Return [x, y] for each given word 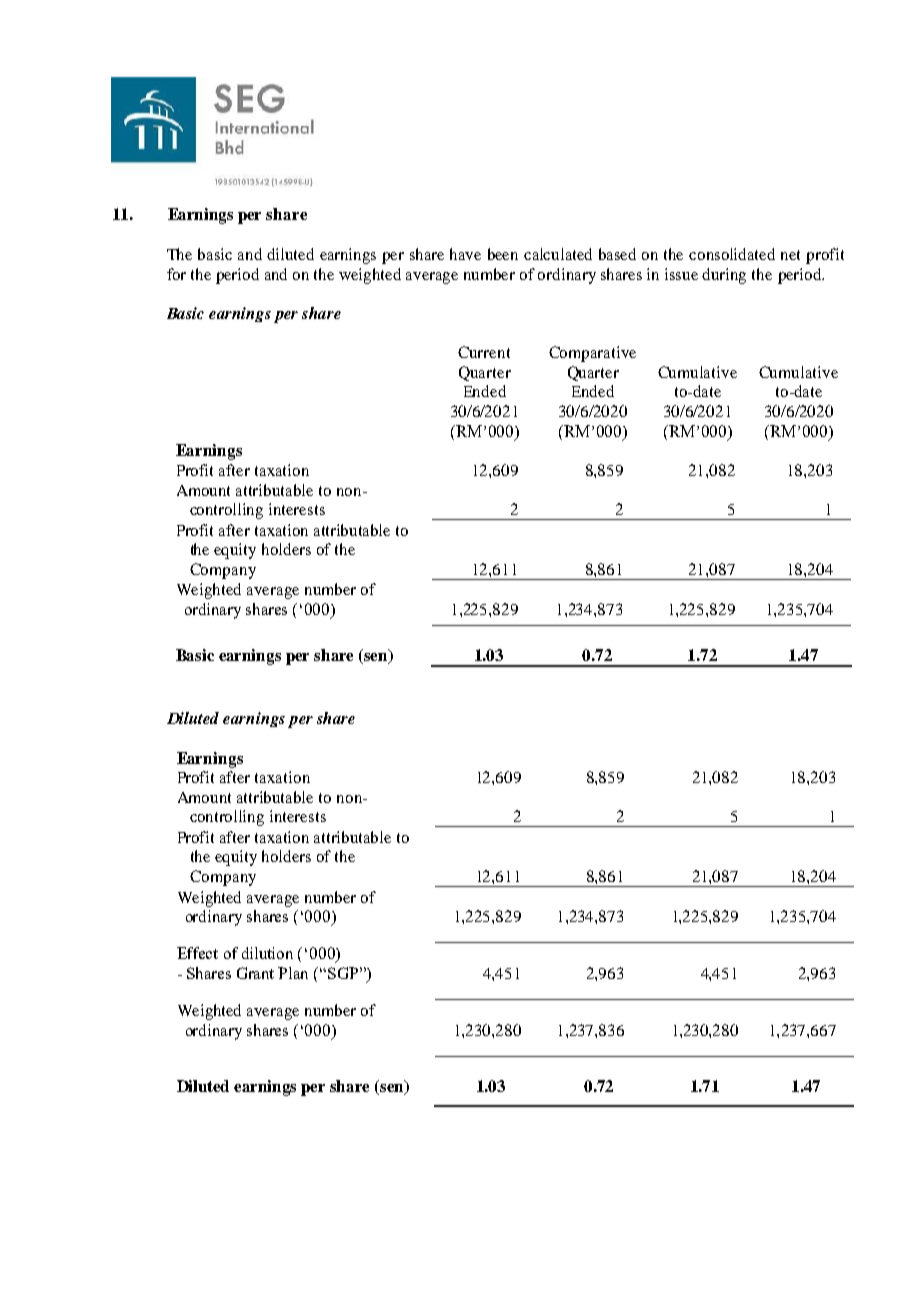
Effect [197, 953]
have [465, 254]
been [503, 254]
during [724, 276]
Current [484, 352]
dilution [267, 953]
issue [681, 274]
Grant [255, 973]
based [617, 254]
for [176, 274]
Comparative [592, 354]
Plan [293, 973]
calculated [558, 254]
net [790, 255]
